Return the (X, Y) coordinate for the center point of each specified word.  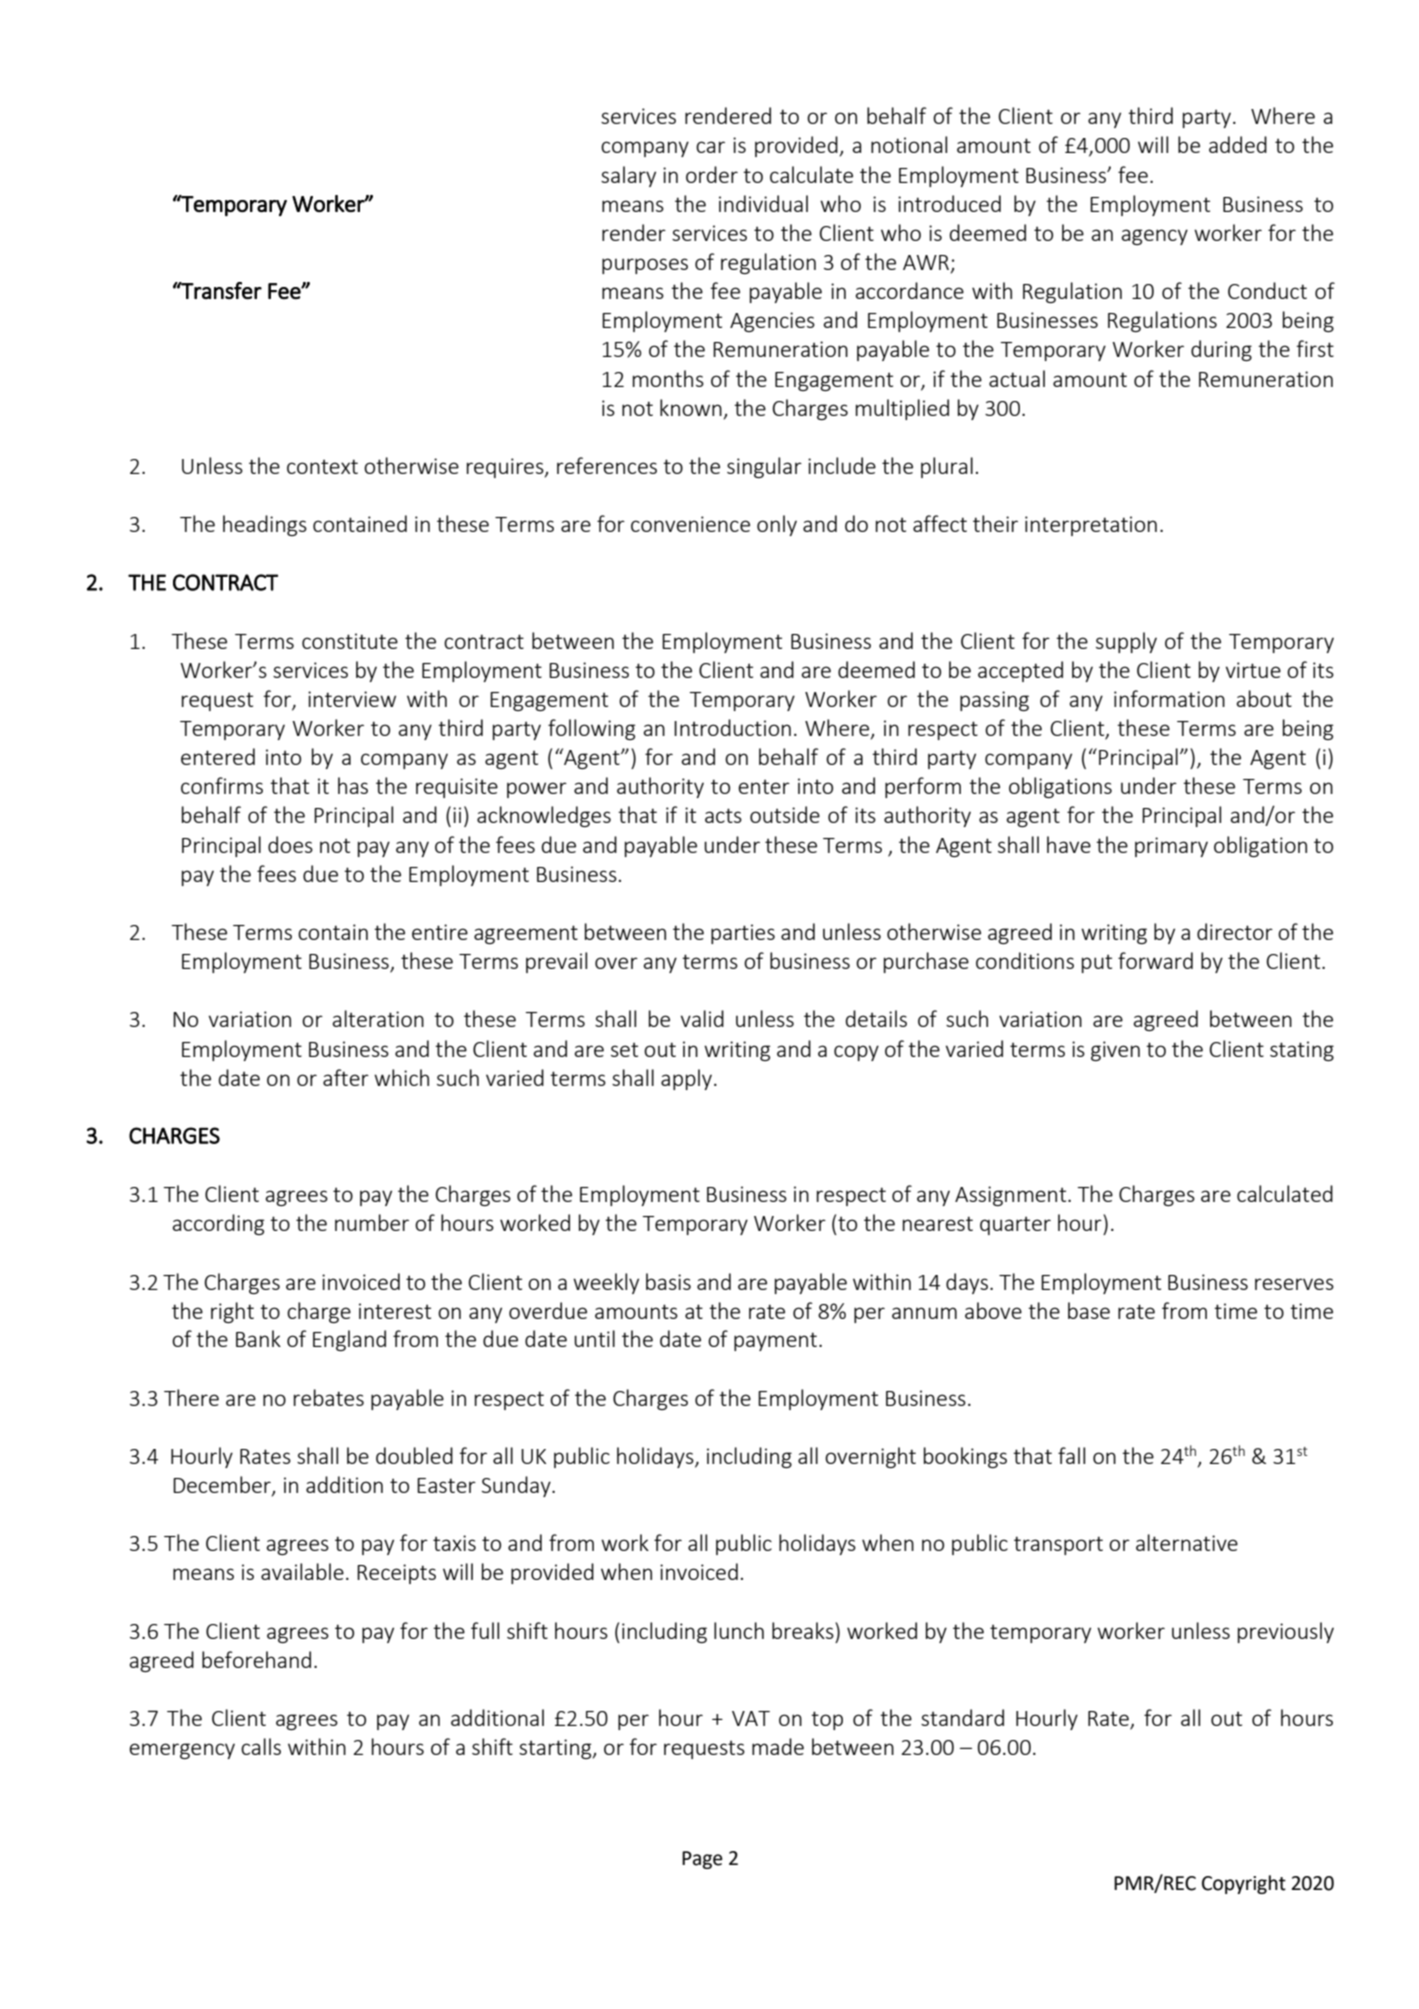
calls (261, 1746)
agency (1155, 237)
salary (628, 176)
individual (763, 203)
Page (702, 1860)
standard (962, 1717)
